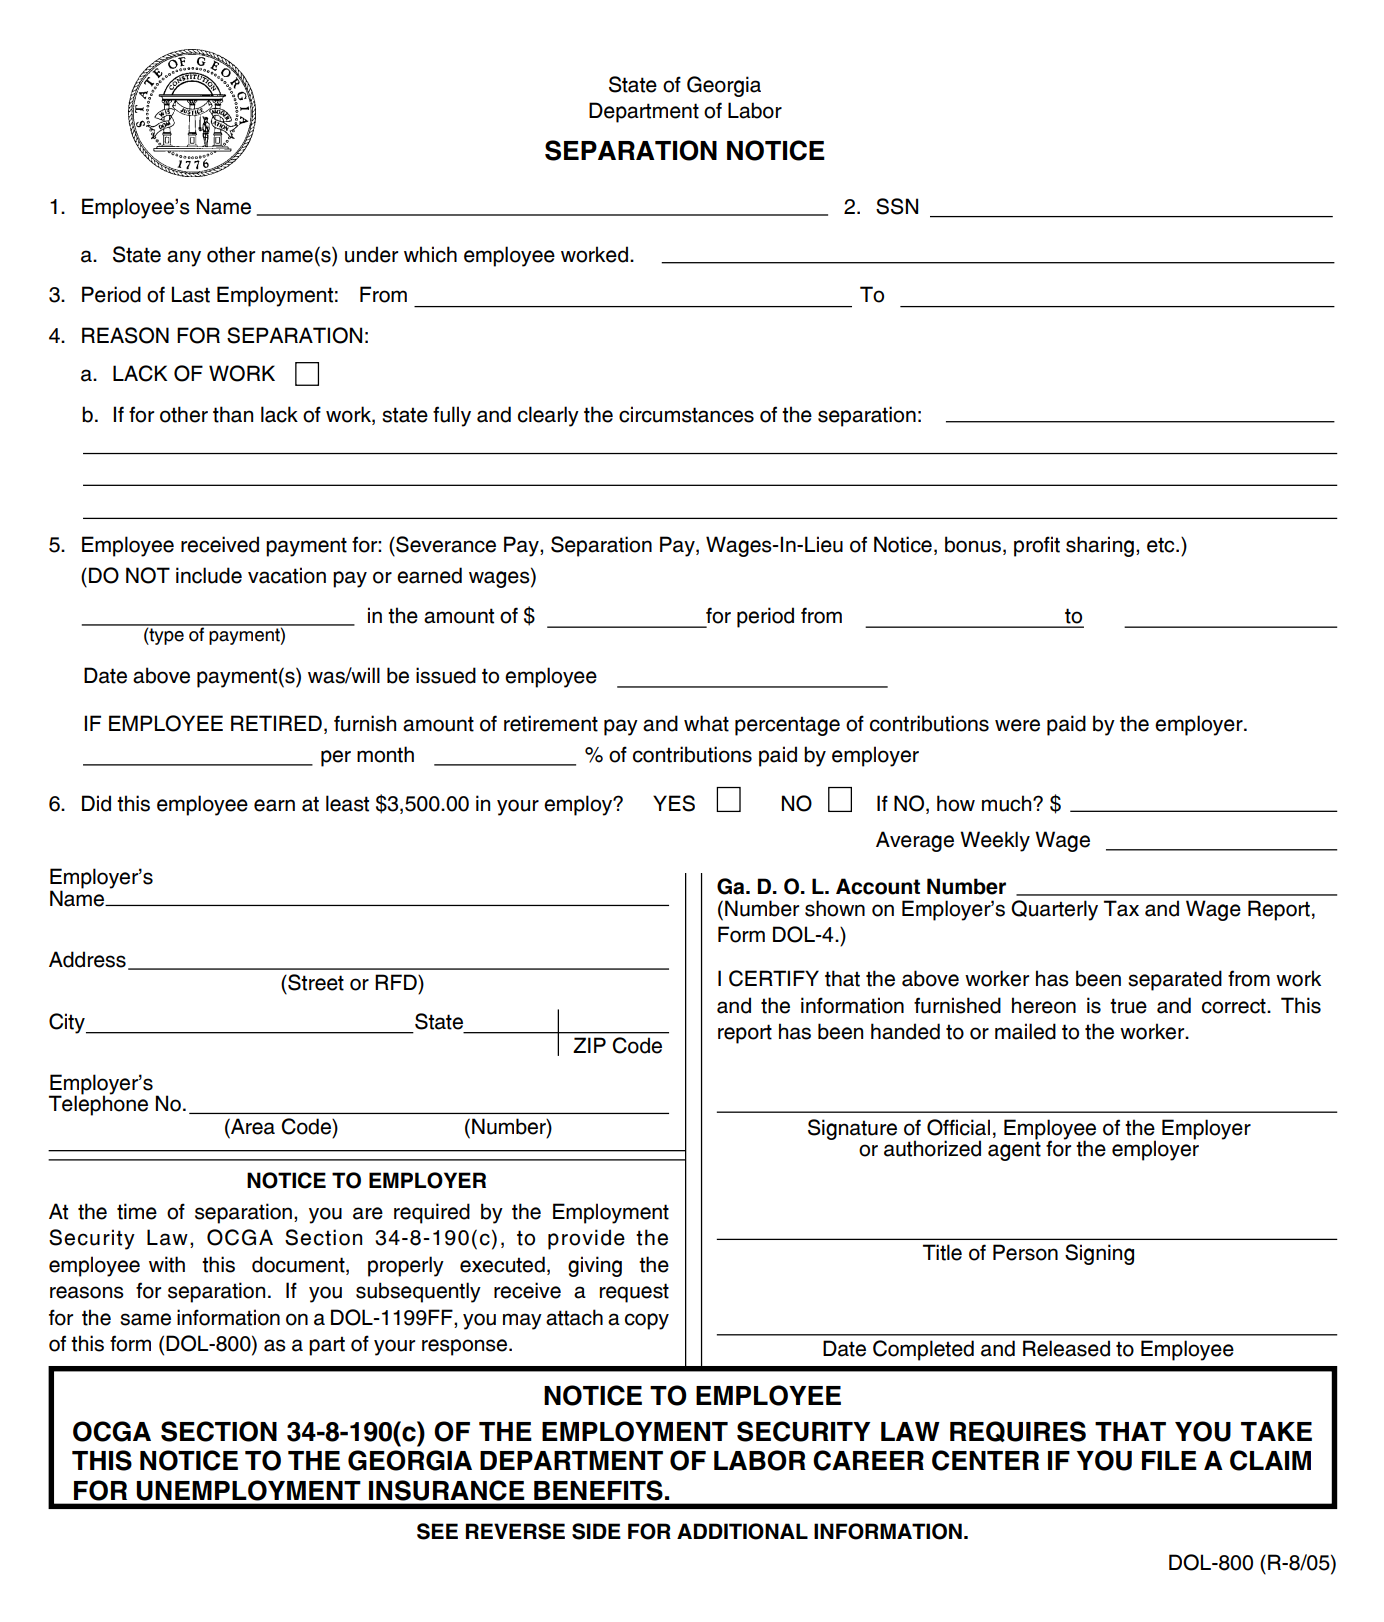 This screenshot has width=1384, height=1622. What do you see at coordinates (184, 258) in the screenshot?
I see `any` at bounding box center [184, 258].
